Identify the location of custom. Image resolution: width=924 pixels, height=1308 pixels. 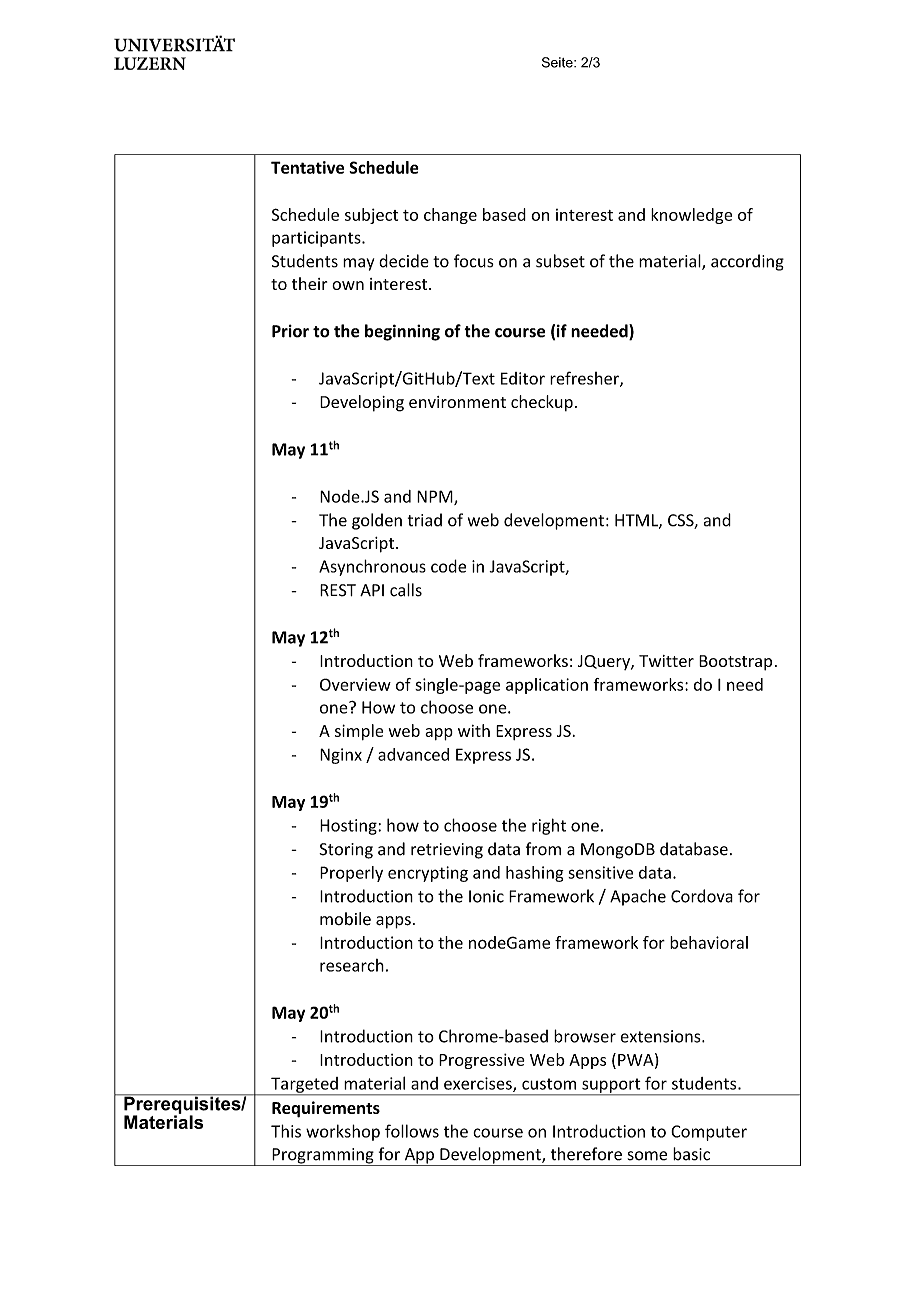
(549, 1084).
